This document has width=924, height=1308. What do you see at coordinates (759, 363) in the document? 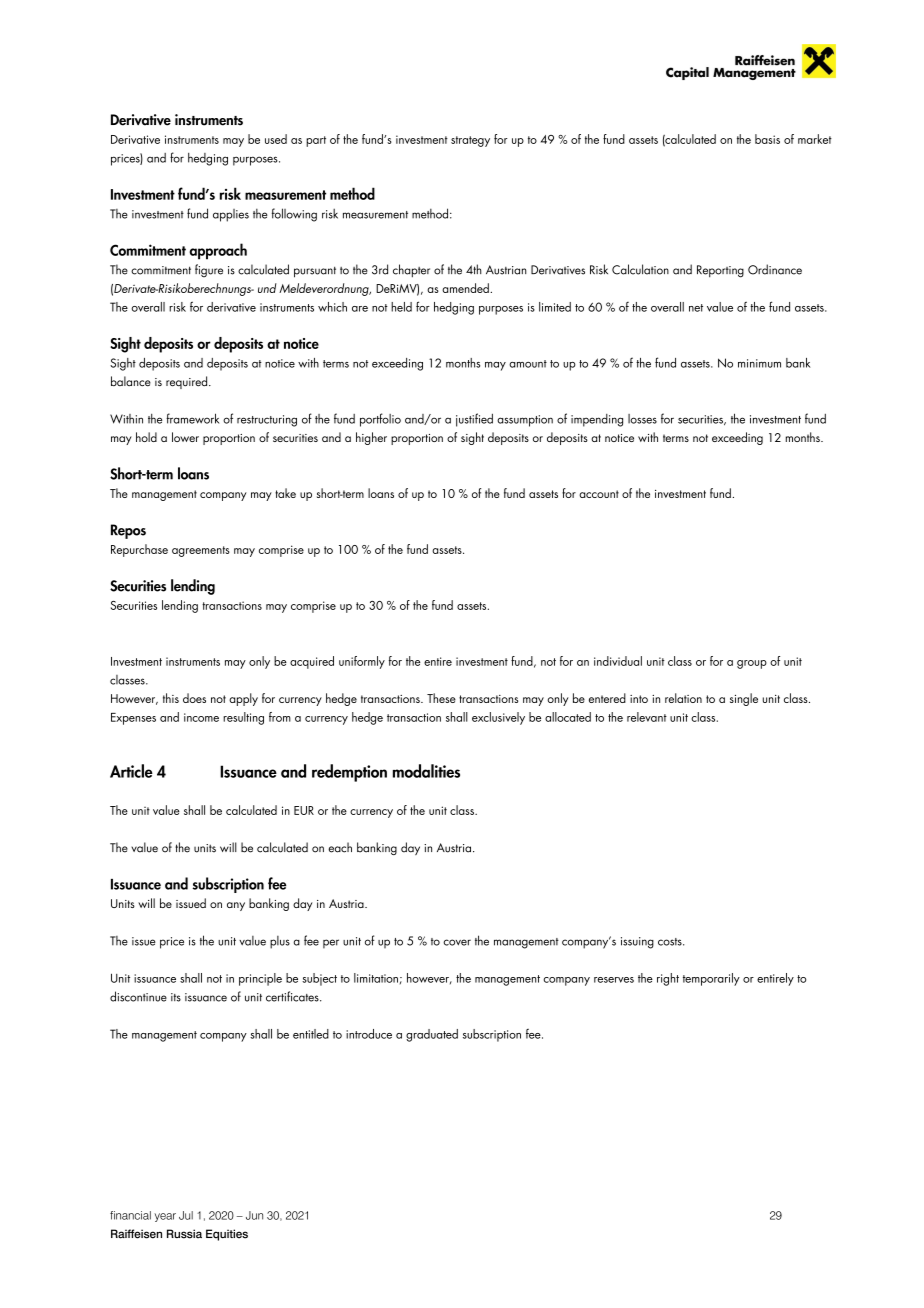
I see `minimum` at bounding box center [759, 363].
